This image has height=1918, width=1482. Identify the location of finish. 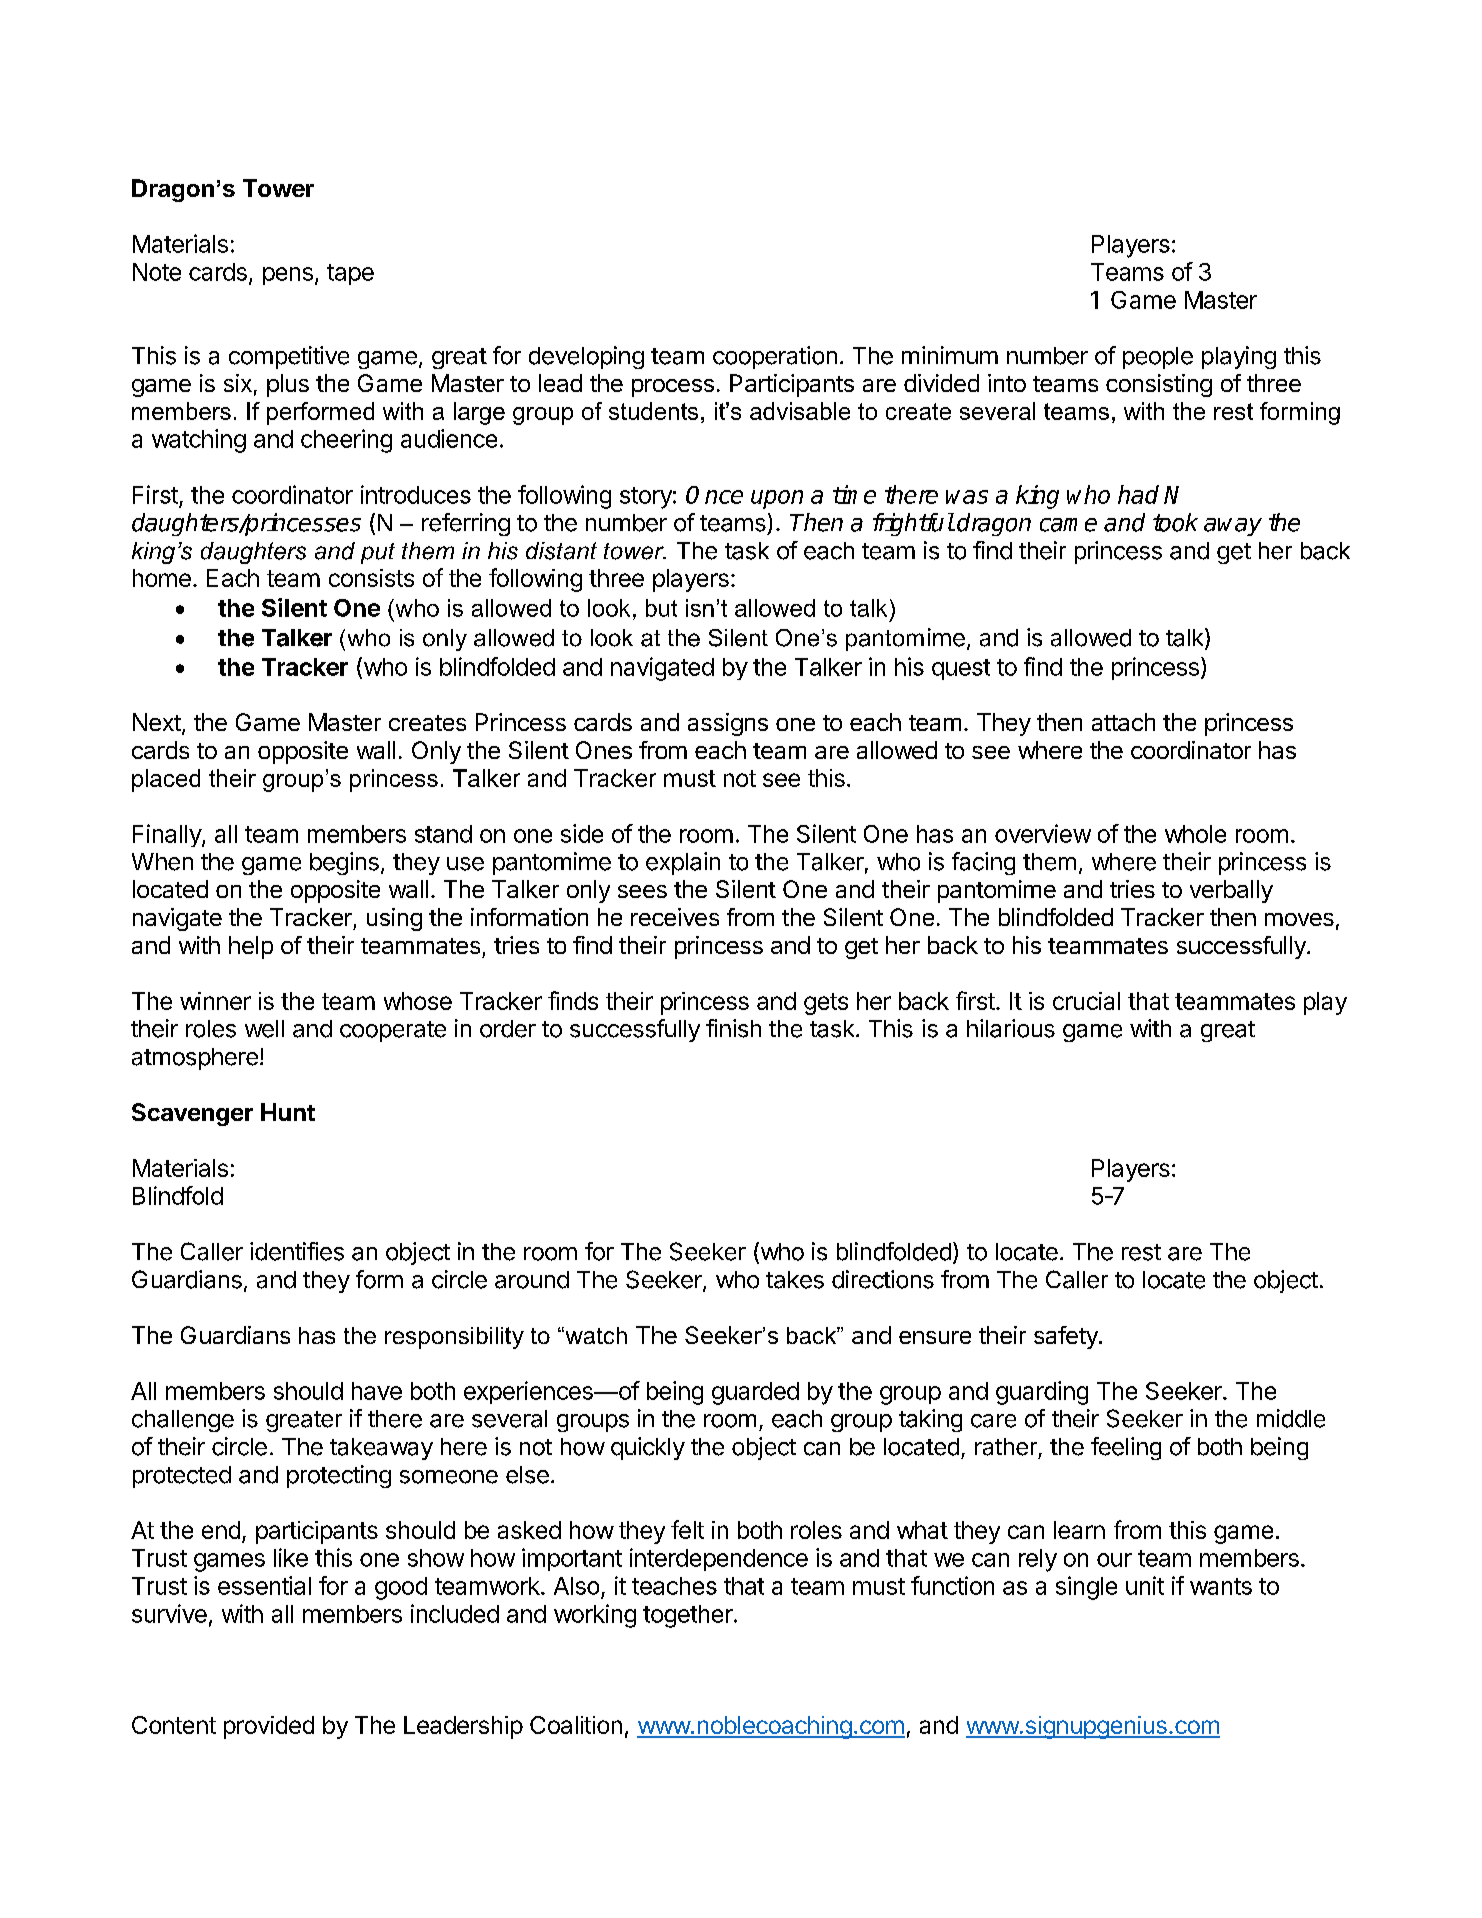
(733, 1028).
